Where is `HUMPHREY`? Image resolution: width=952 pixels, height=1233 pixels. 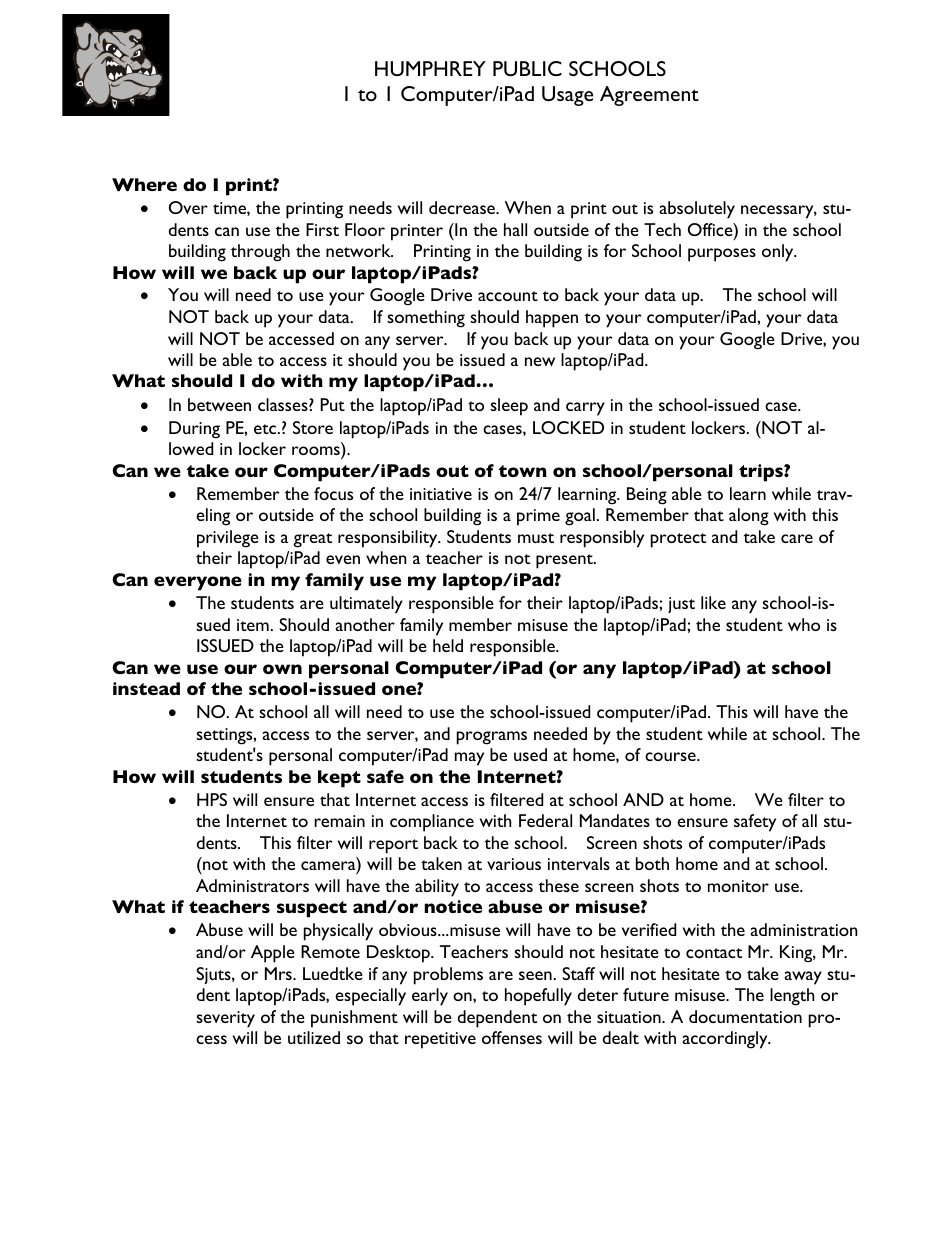 HUMPHREY is located at coordinates (430, 68).
